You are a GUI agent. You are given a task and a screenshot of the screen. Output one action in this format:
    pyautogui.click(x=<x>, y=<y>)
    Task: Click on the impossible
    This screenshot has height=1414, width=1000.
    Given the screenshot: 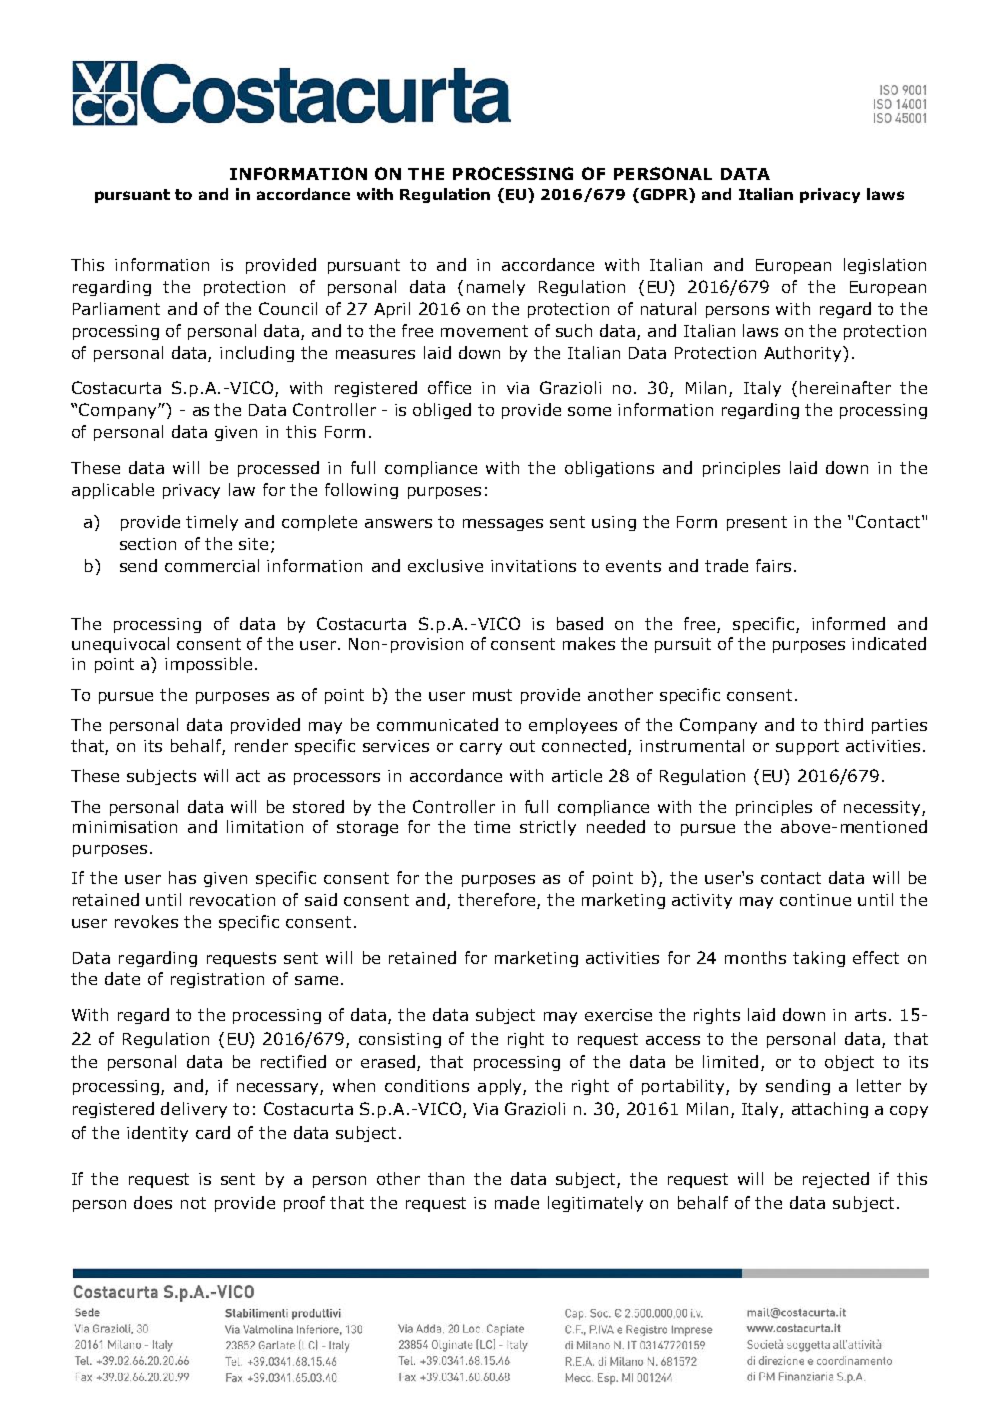 What is the action you would take?
    pyautogui.click(x=208, y=665)
